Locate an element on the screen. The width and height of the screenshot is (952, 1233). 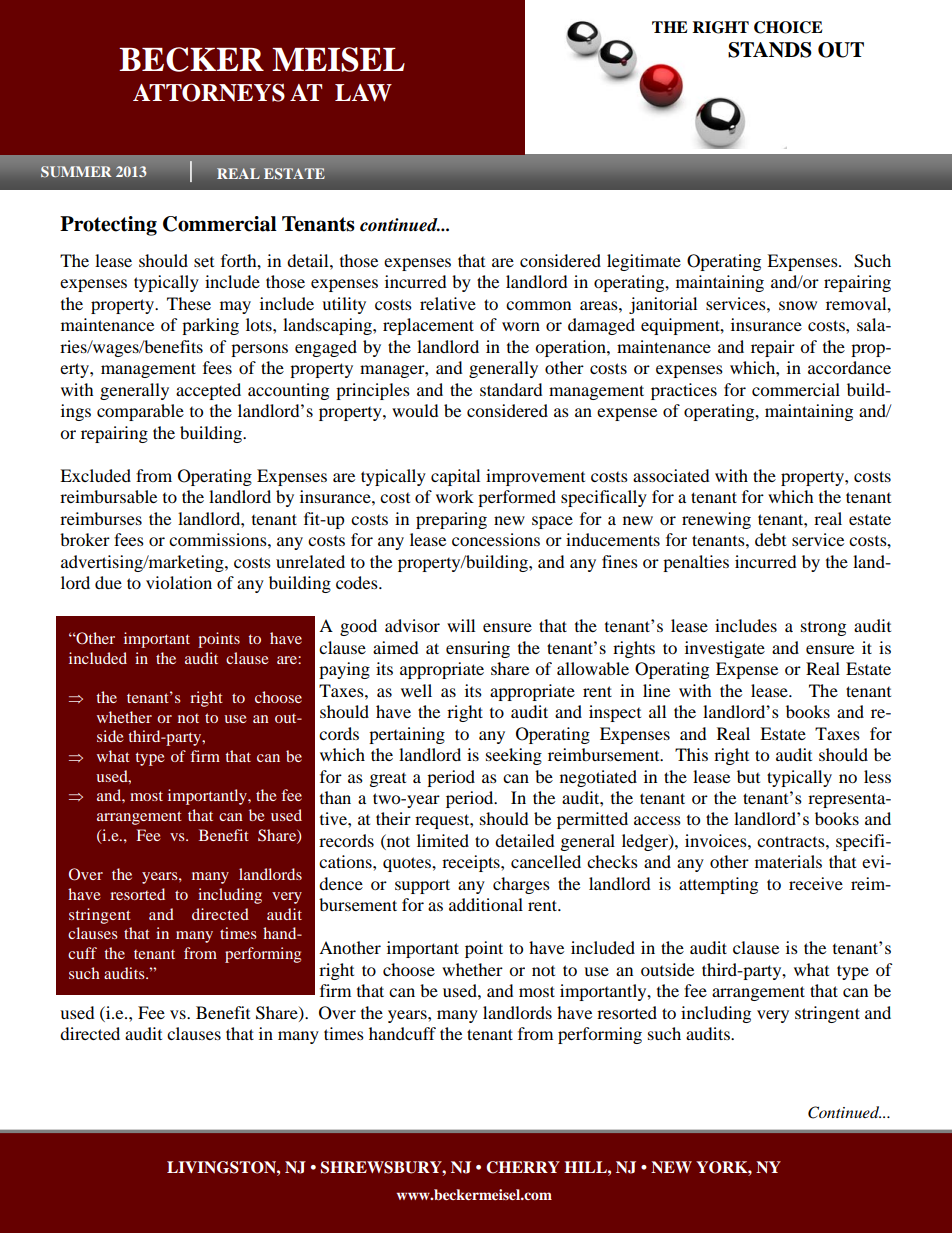
receipts is located at coordinates (472, 863).
